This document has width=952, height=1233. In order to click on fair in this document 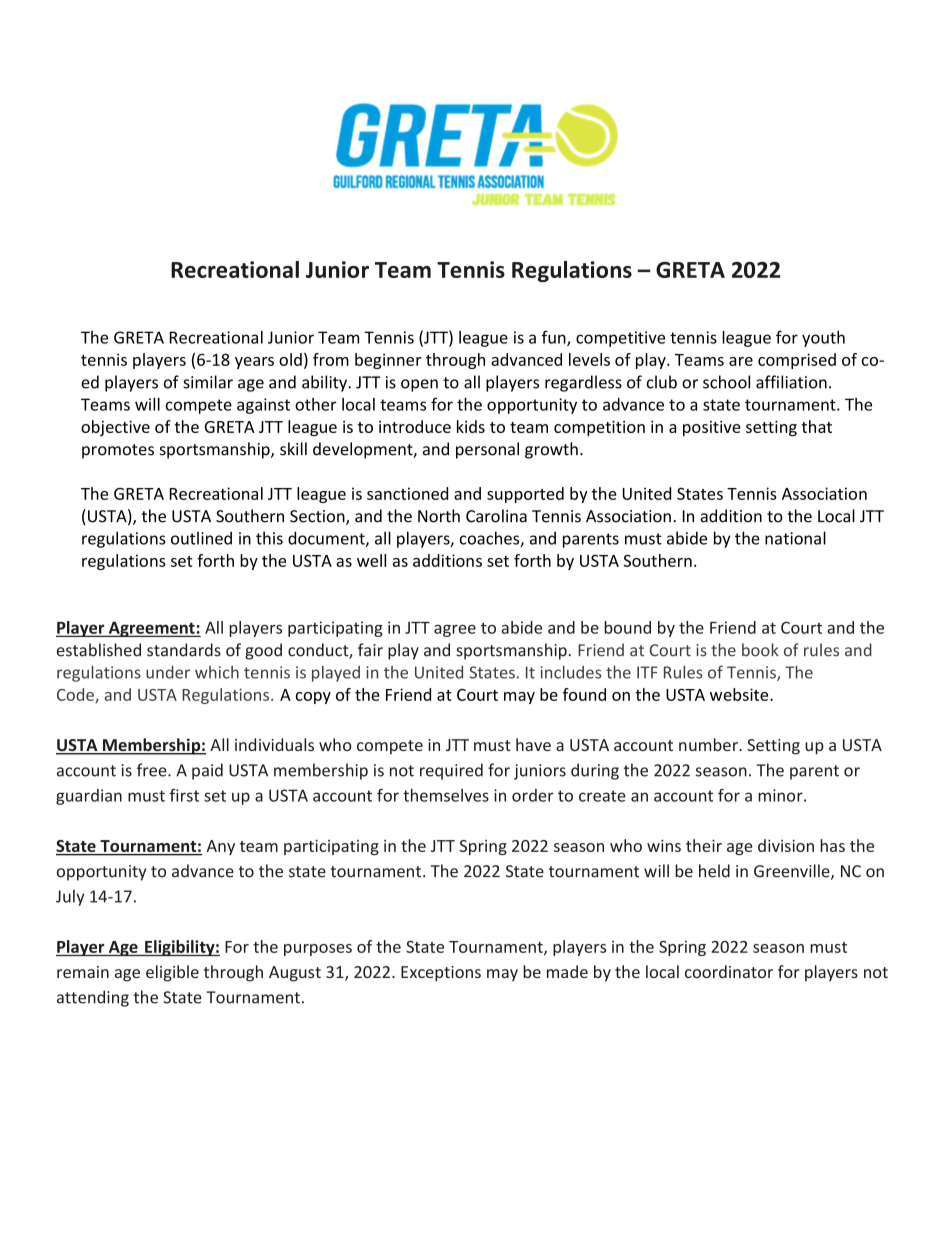, I will do `click(370, 650)`.
